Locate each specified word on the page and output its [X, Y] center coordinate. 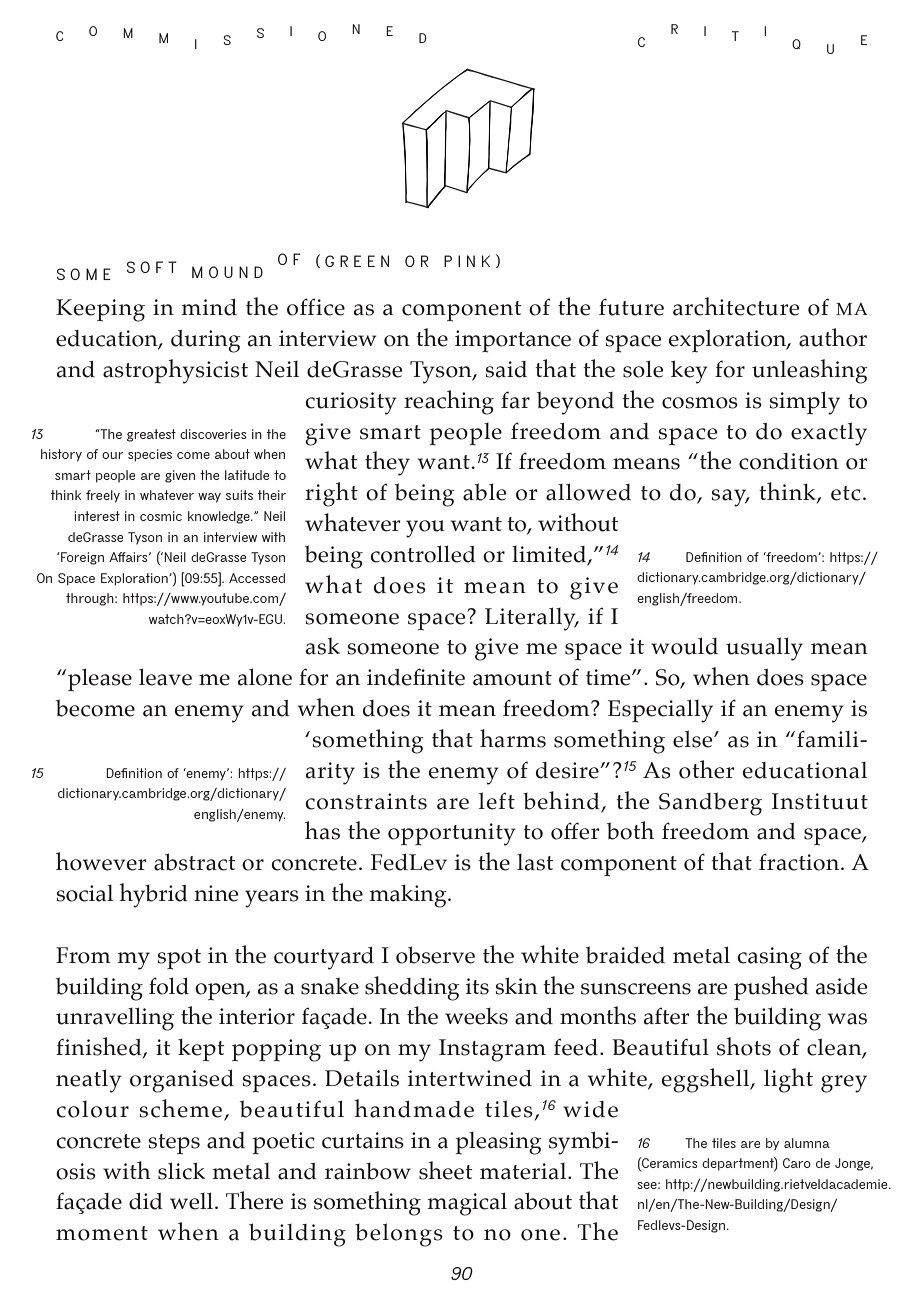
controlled [423, 554]
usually [764, 649]
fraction [800, 862]
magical [467, 1204]
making [409, 896]
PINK [467, 261]
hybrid [153, 895]
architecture [736, 306]
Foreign [81, 558]
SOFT [152, 267]
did [146, 1201]
